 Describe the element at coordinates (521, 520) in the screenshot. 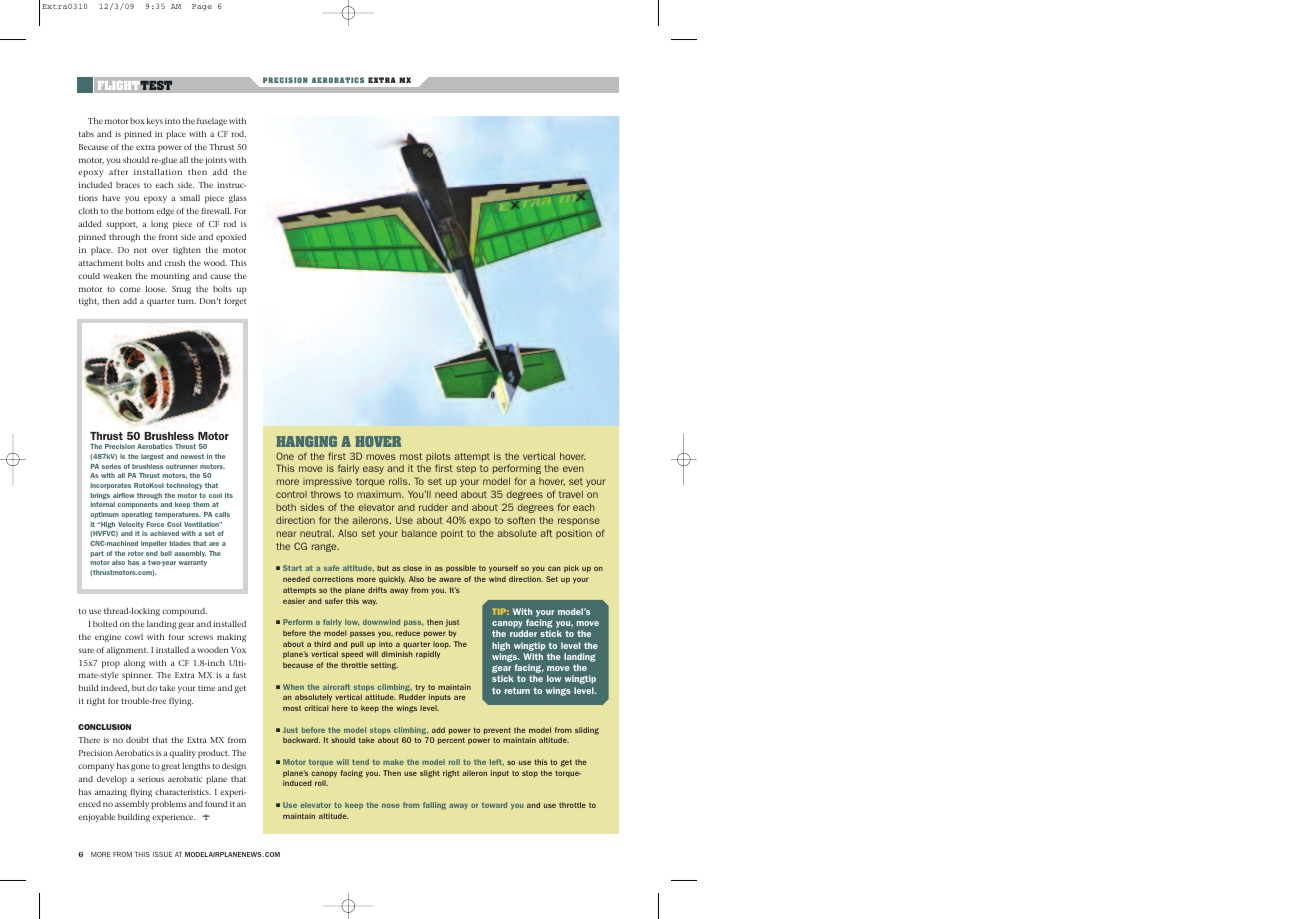

I see `soften` at that location.
